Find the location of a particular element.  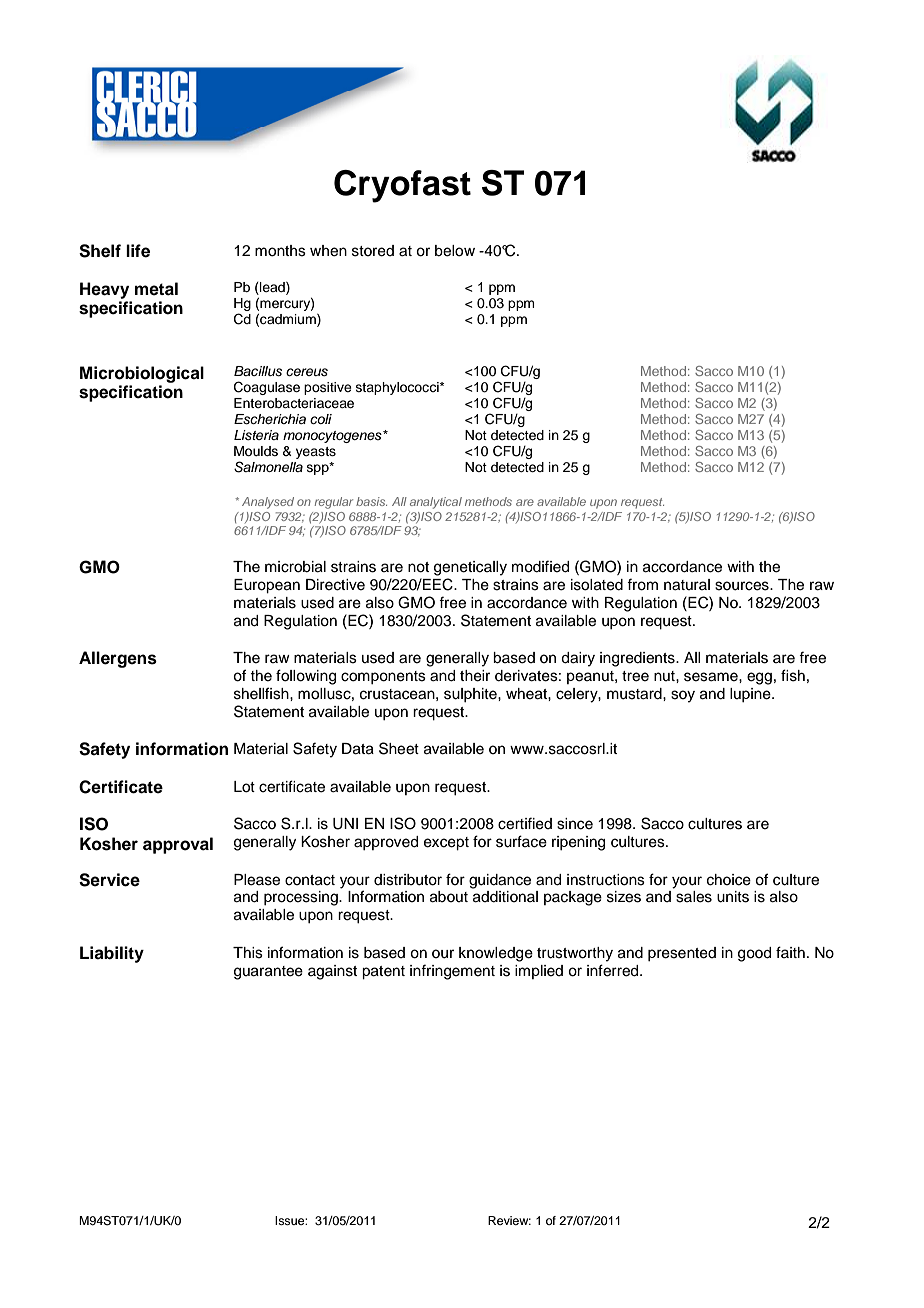

Analysed is located at coordinates (268, 503).
